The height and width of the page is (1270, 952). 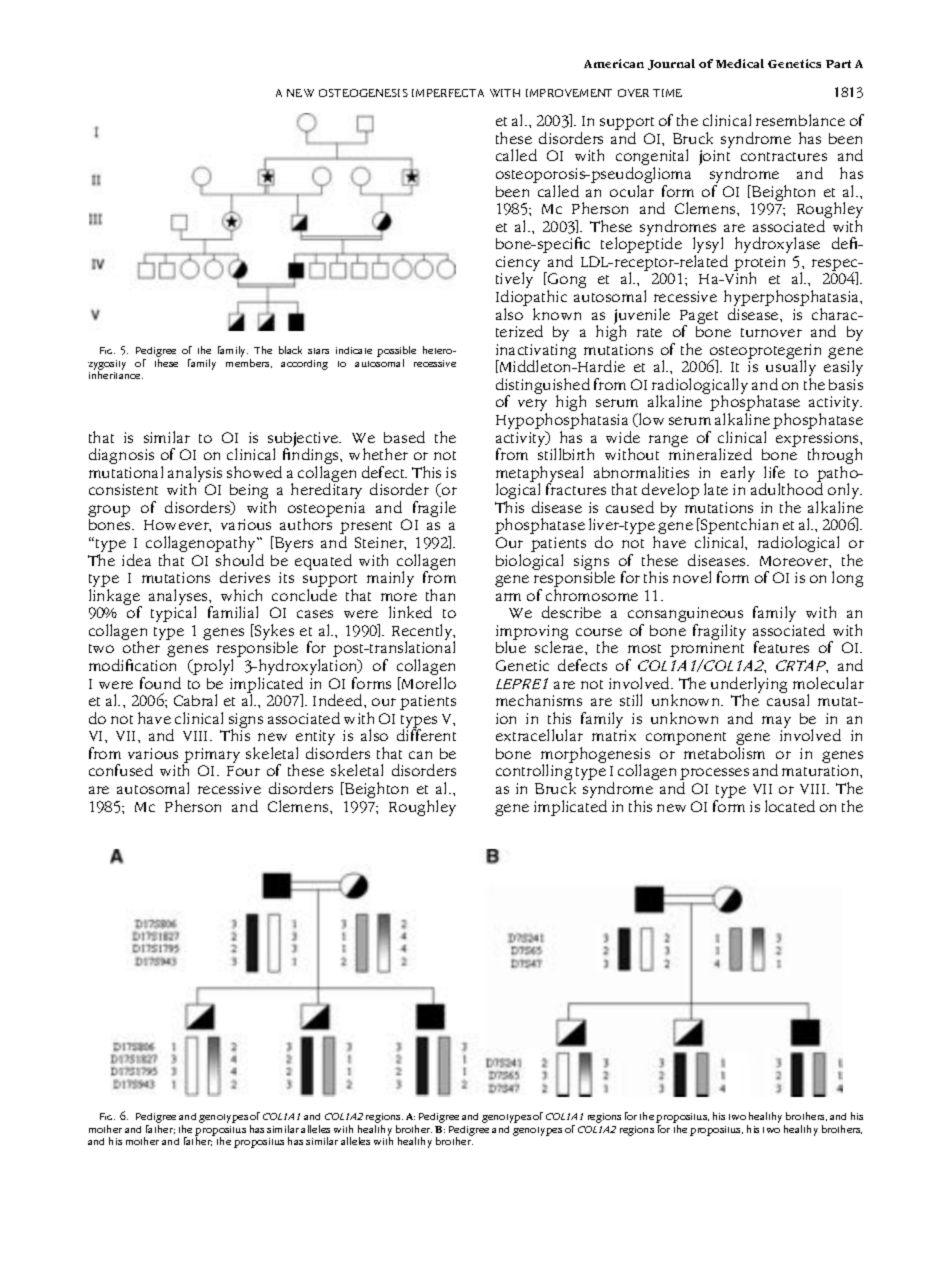 What do you see at coordinates (759, 265) in the page?
I see `protein` at bounding box center [759, 265].
